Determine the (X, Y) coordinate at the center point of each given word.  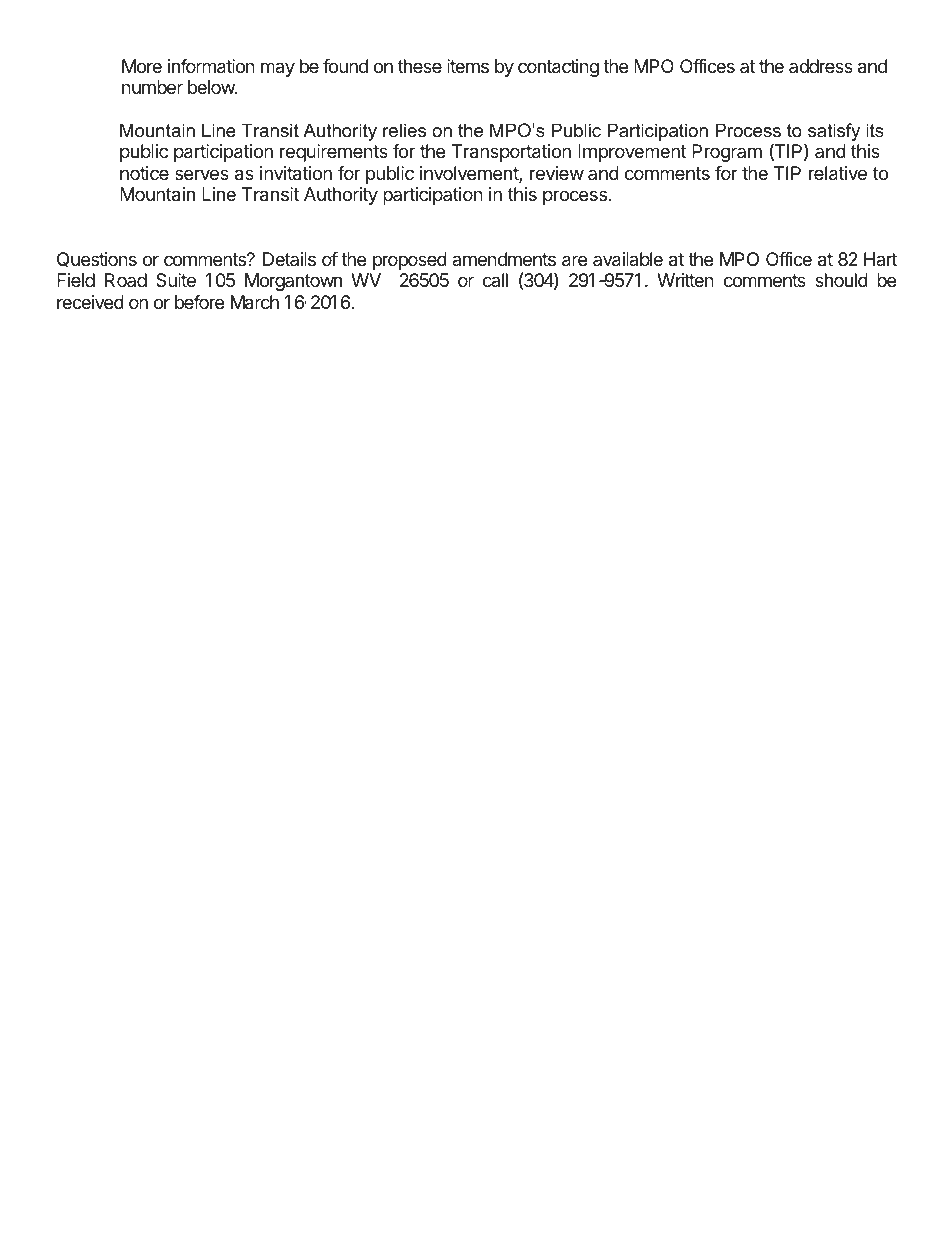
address (821, 66)
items (468, 66)
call (495, 280)
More (142, 66)
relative (838, 173)
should (841, 280)
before (199, 302)
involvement (470, 174)
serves (202, 174)
